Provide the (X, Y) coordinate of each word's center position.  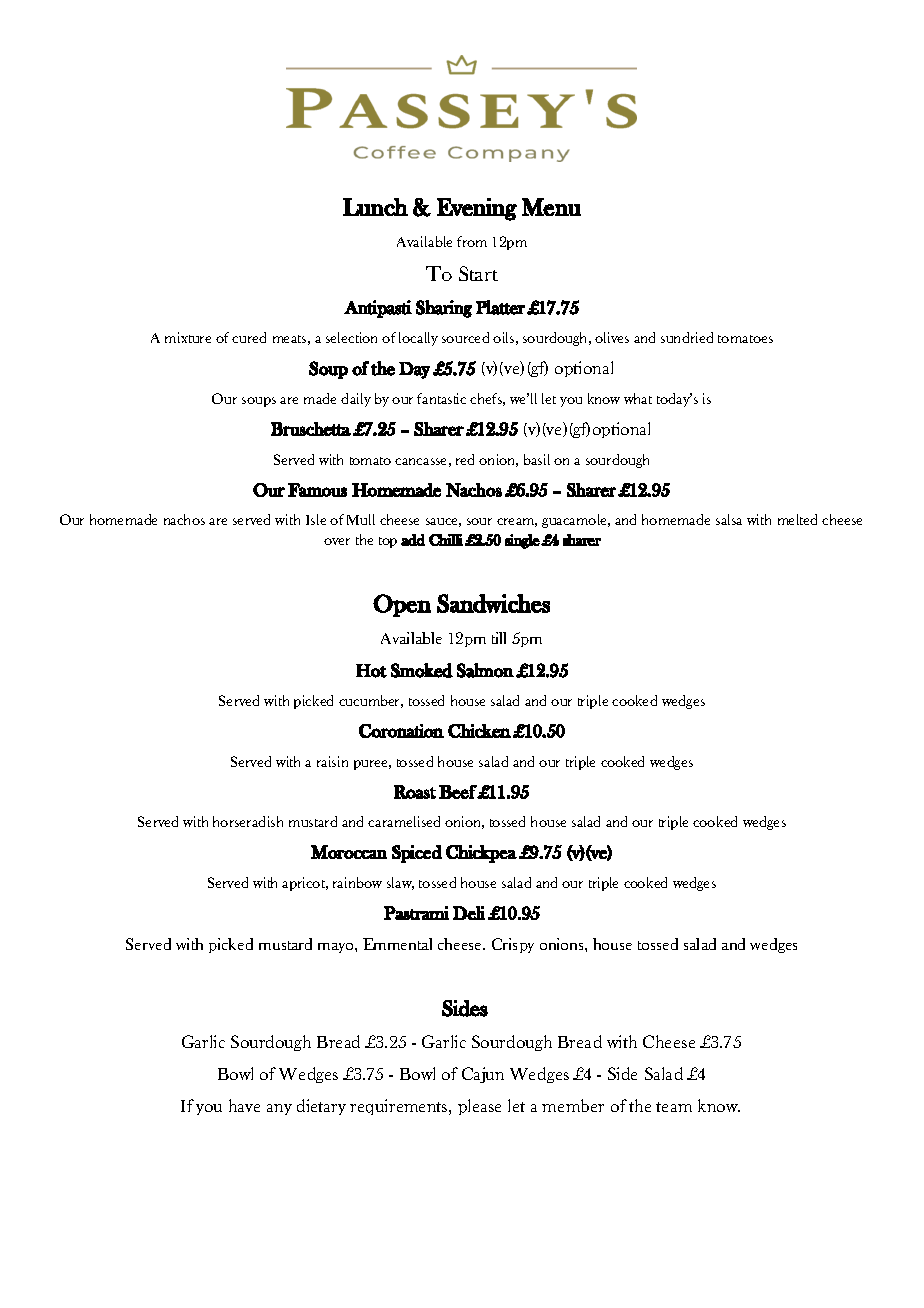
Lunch (375, 207)
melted (797, 519)
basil (537, 459)
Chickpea (481, 854)
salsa (729, 519)
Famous (317, 490)
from (472, 241)
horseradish (248, 821)
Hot (371, 671)
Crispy (513, 945)
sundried (687, 337)
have (244, 1105)
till (499, 638)
